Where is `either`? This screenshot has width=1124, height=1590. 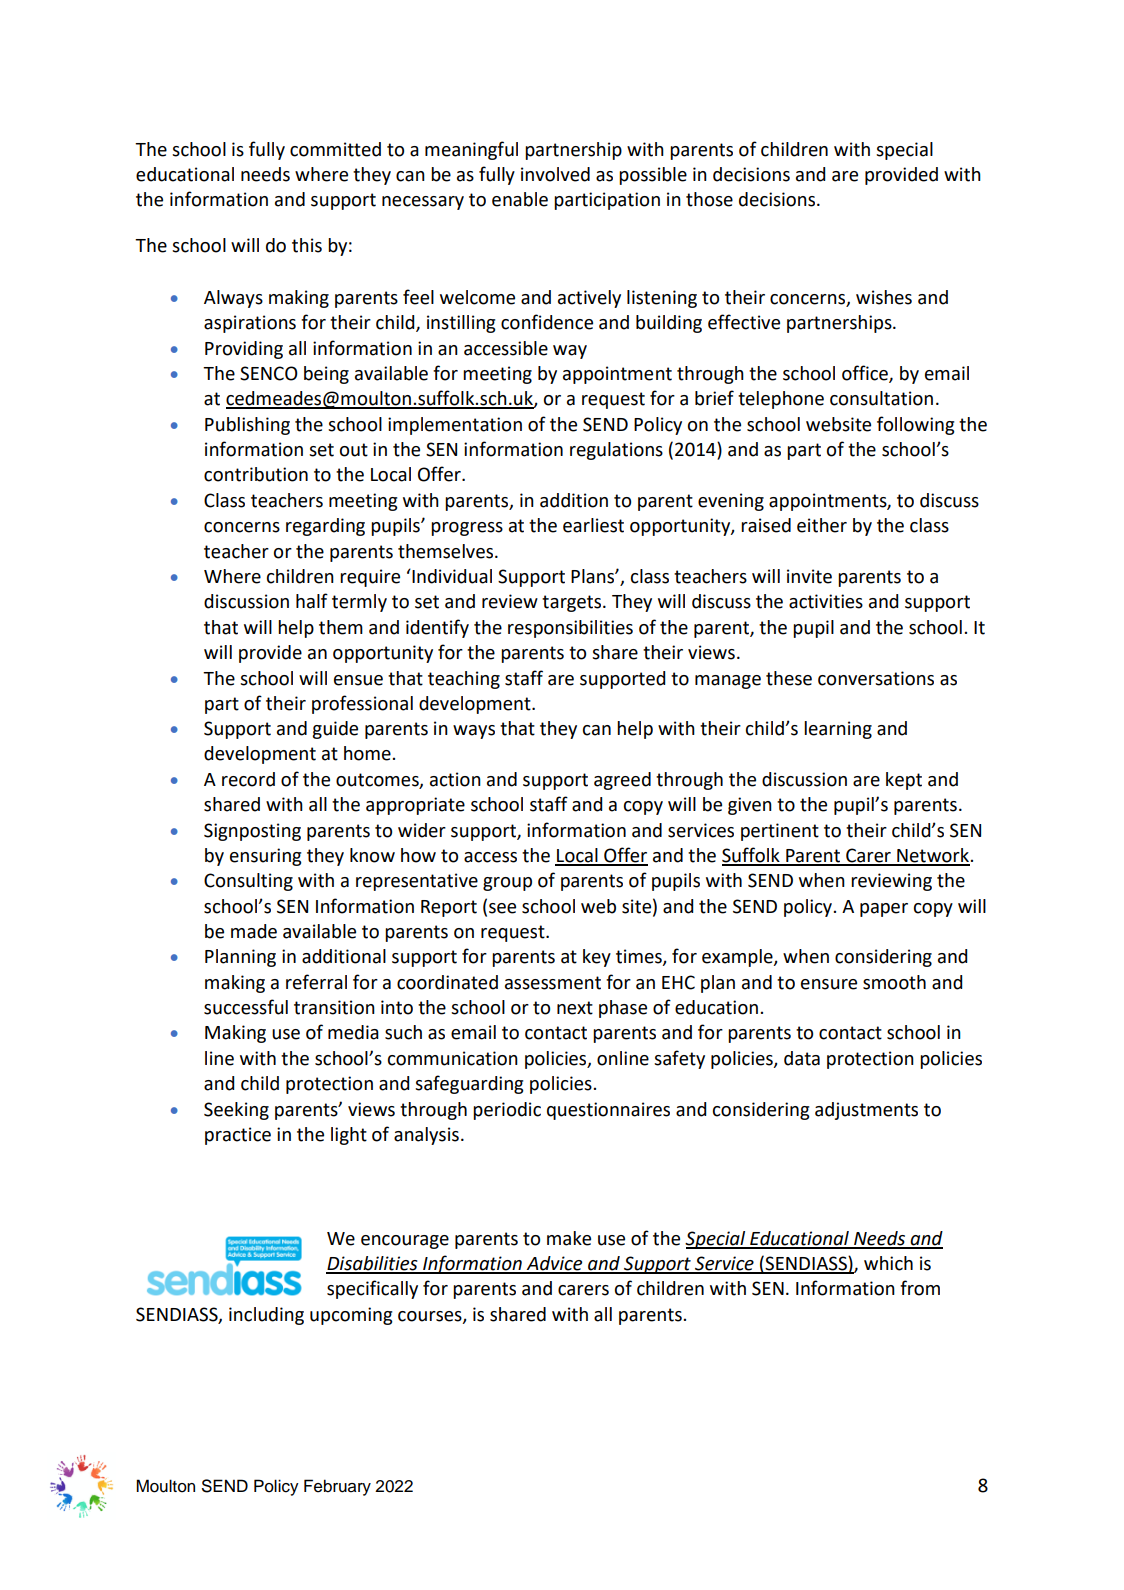 either is located at coordinates (822, 525).
